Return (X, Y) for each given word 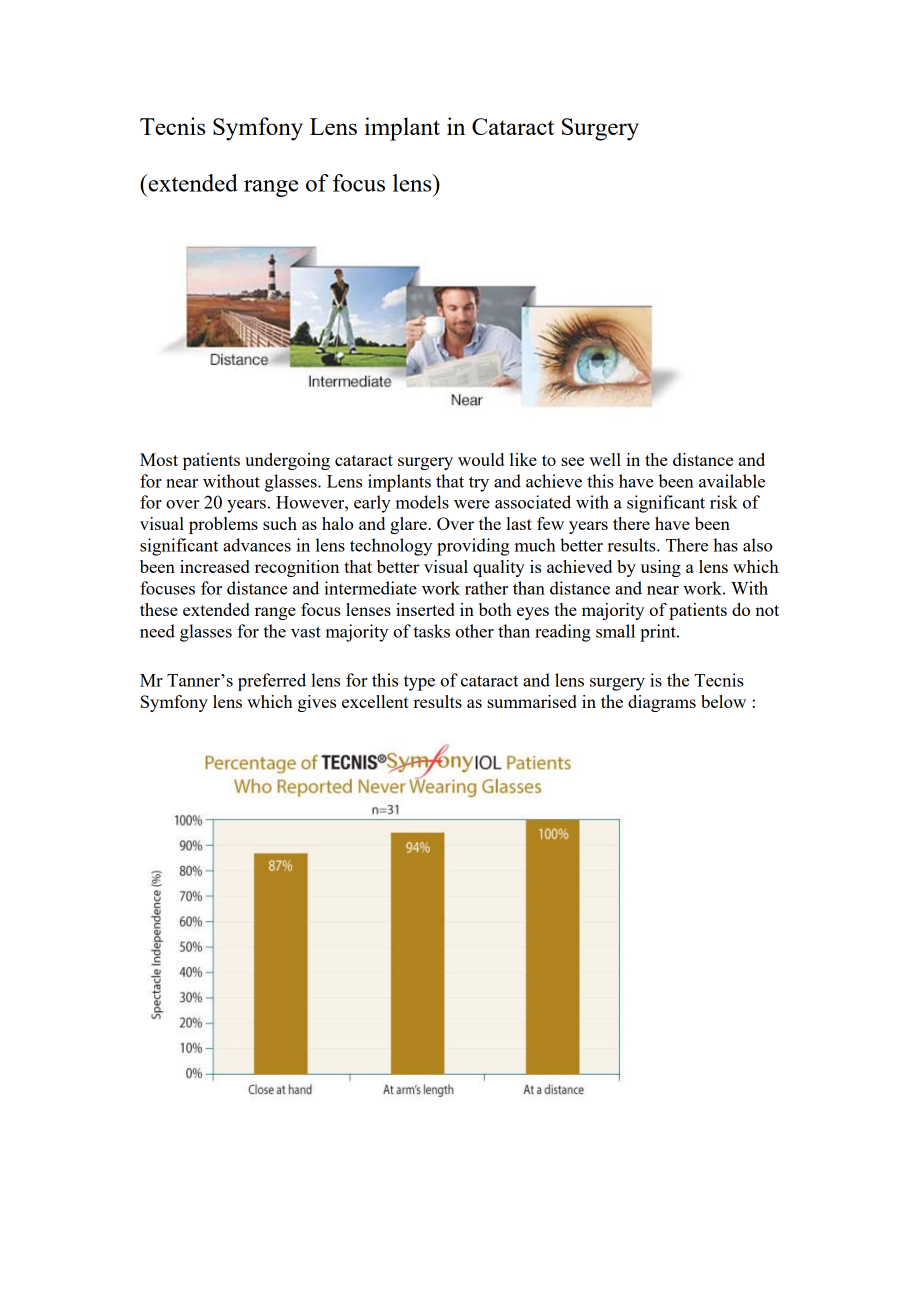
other (474, 631)
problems (223, 525)
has (725, 545)
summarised (532, 701)
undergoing (287, 461)
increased (215, 566)
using (661, 568)
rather (486, 588)
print (659, 633)
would (481, 459)
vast (306, 632)
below (723, 701)
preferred (272, 682)
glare (409, 525)
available (732, 481)
